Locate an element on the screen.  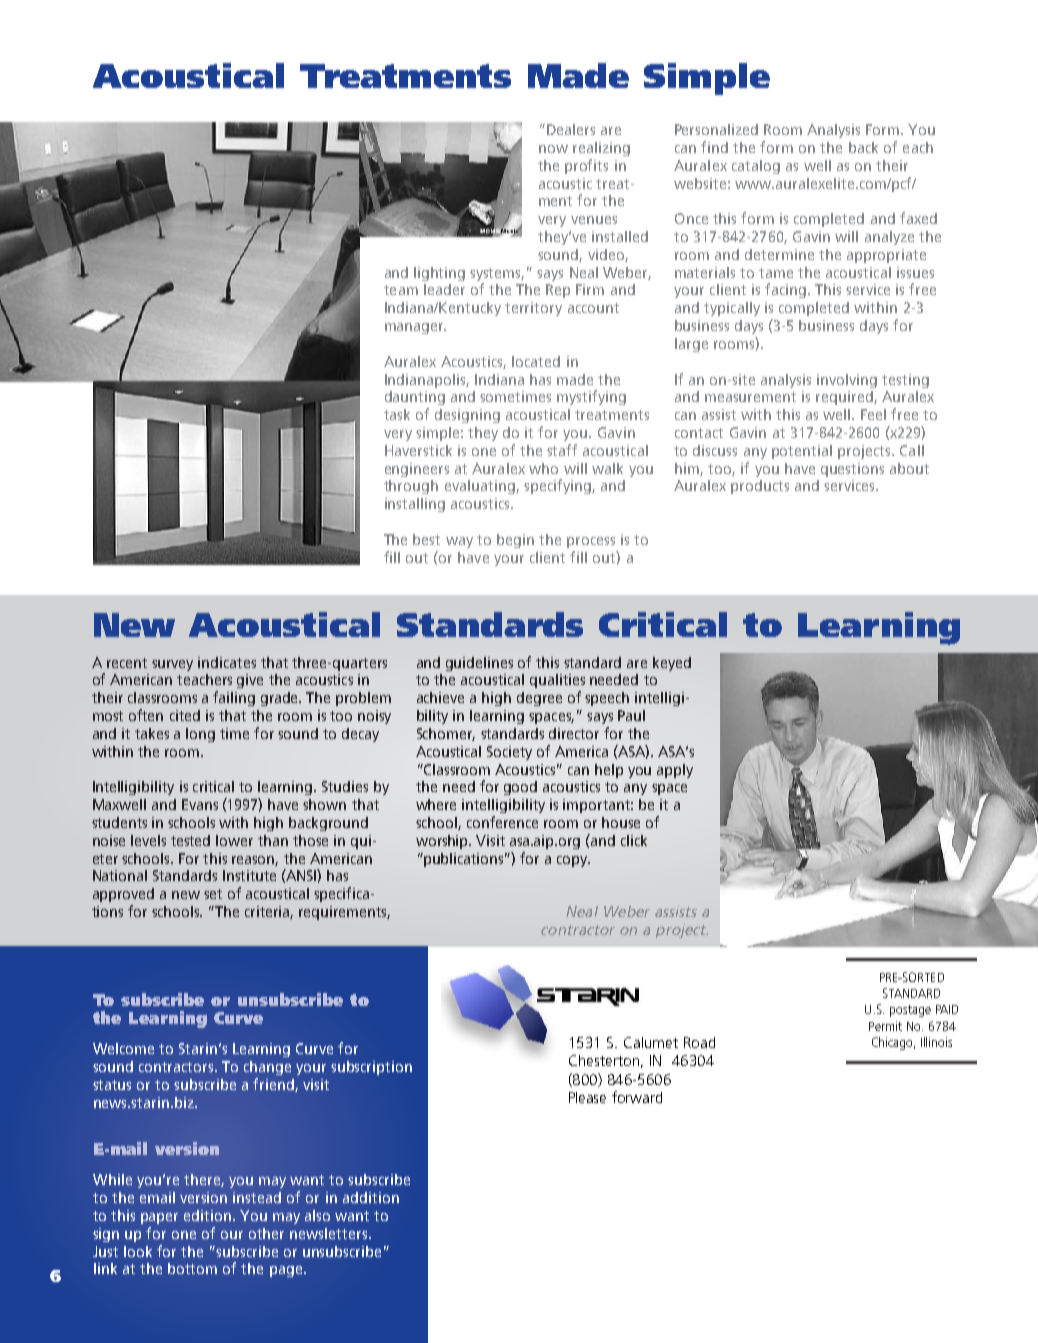
task is located at coordinates (397, 414).
